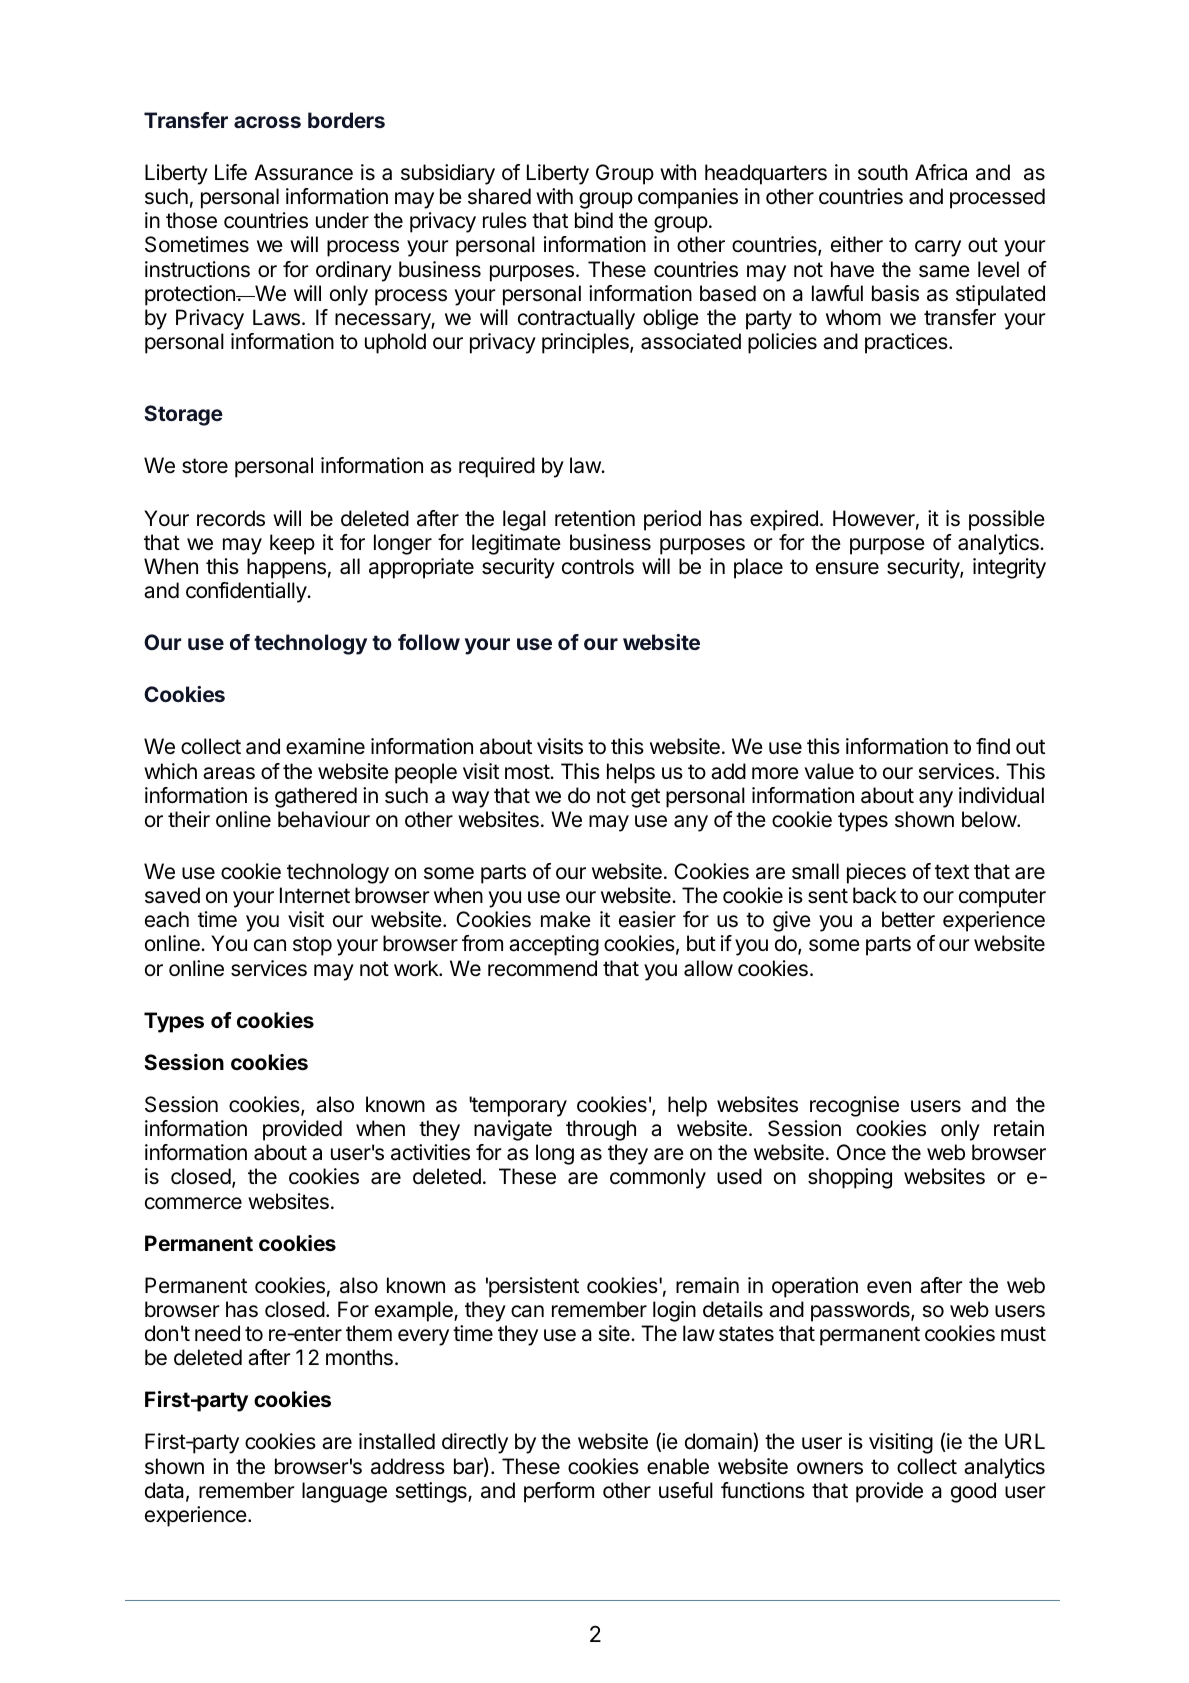 Image resolution: width=1189 pixels, height=1683 pixels. What do you see at coordinates (316, 797) in the screenshot?
I see `gathered` at bounding box center [316, 797].
